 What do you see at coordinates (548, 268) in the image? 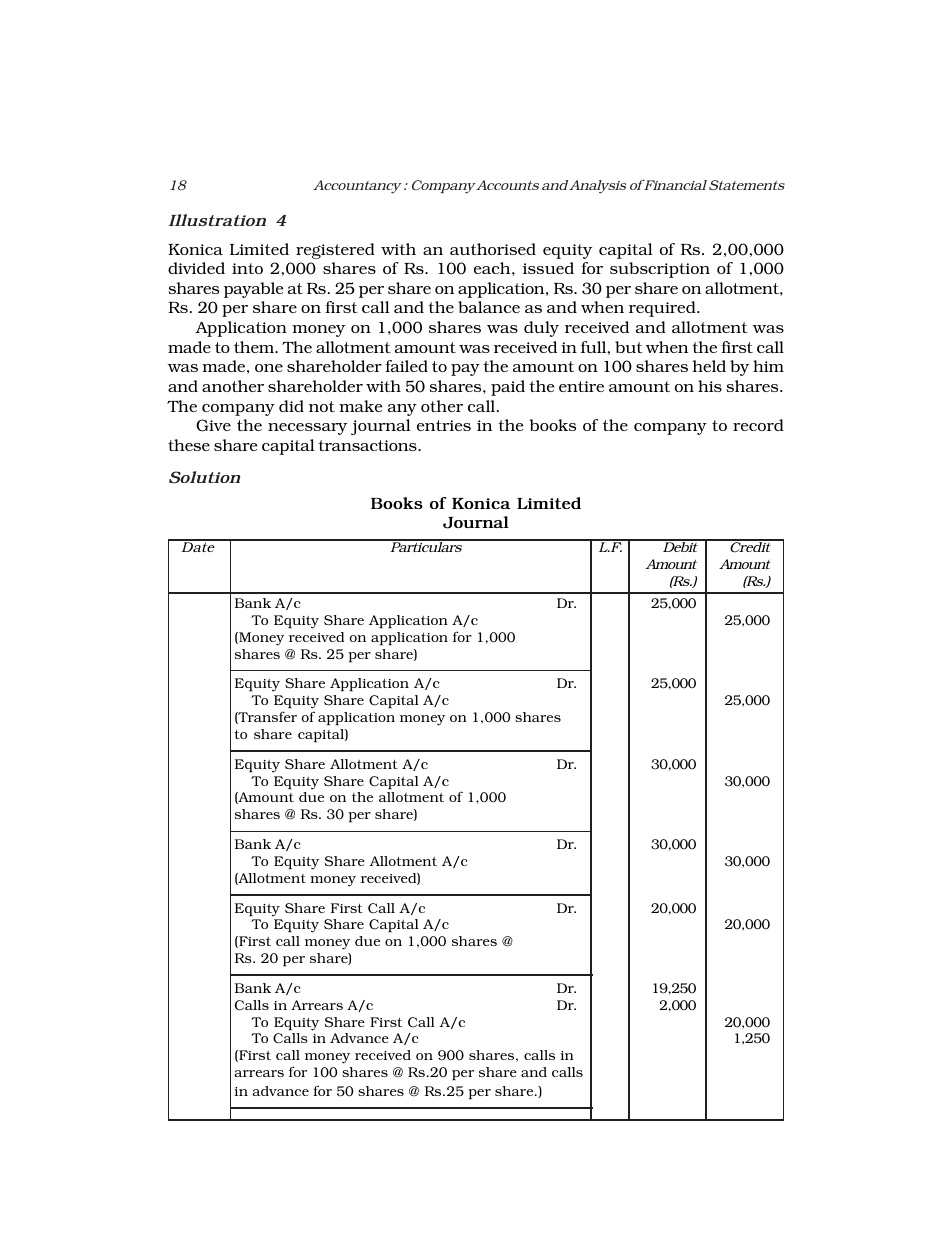
I see `issued` at bounding box center [548, 268].
